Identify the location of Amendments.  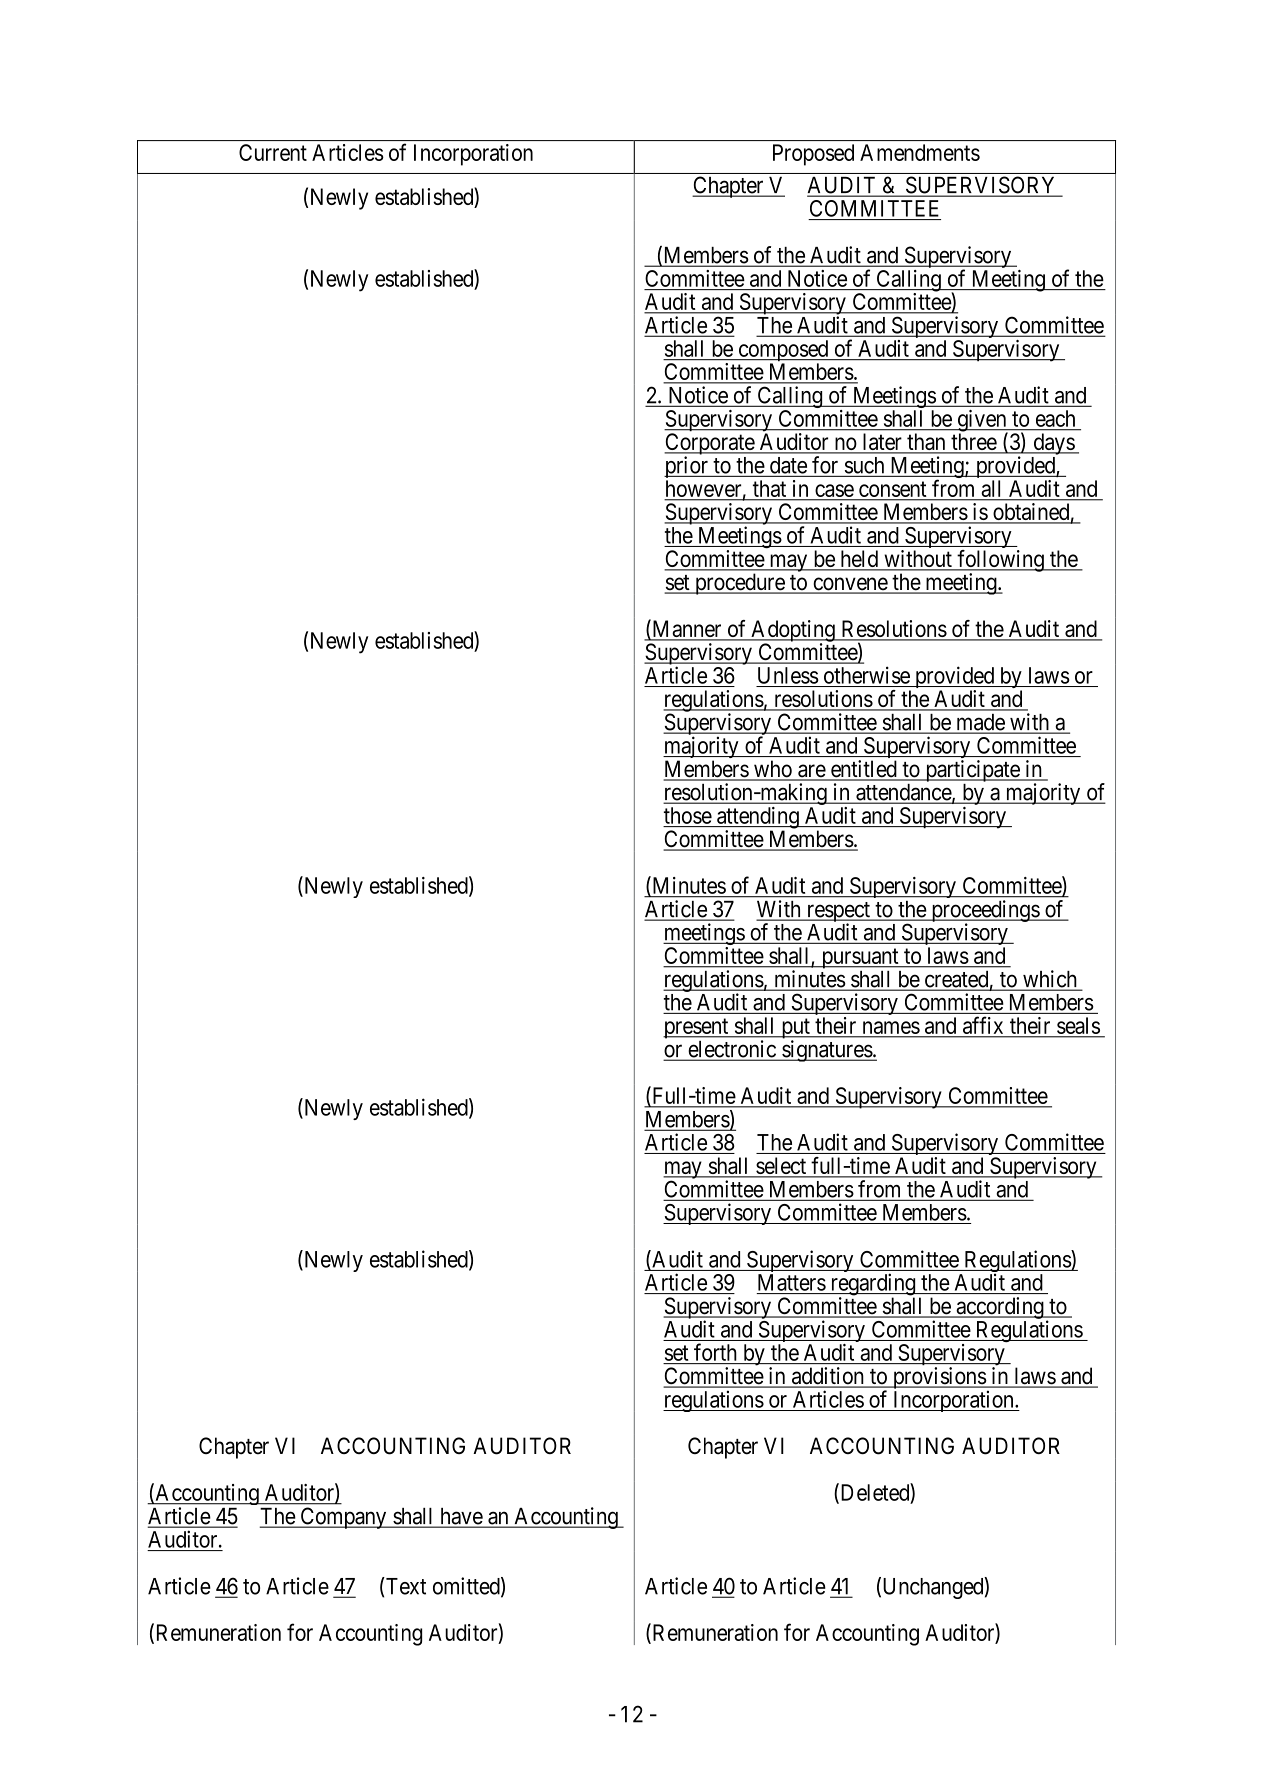
(920, 152).
